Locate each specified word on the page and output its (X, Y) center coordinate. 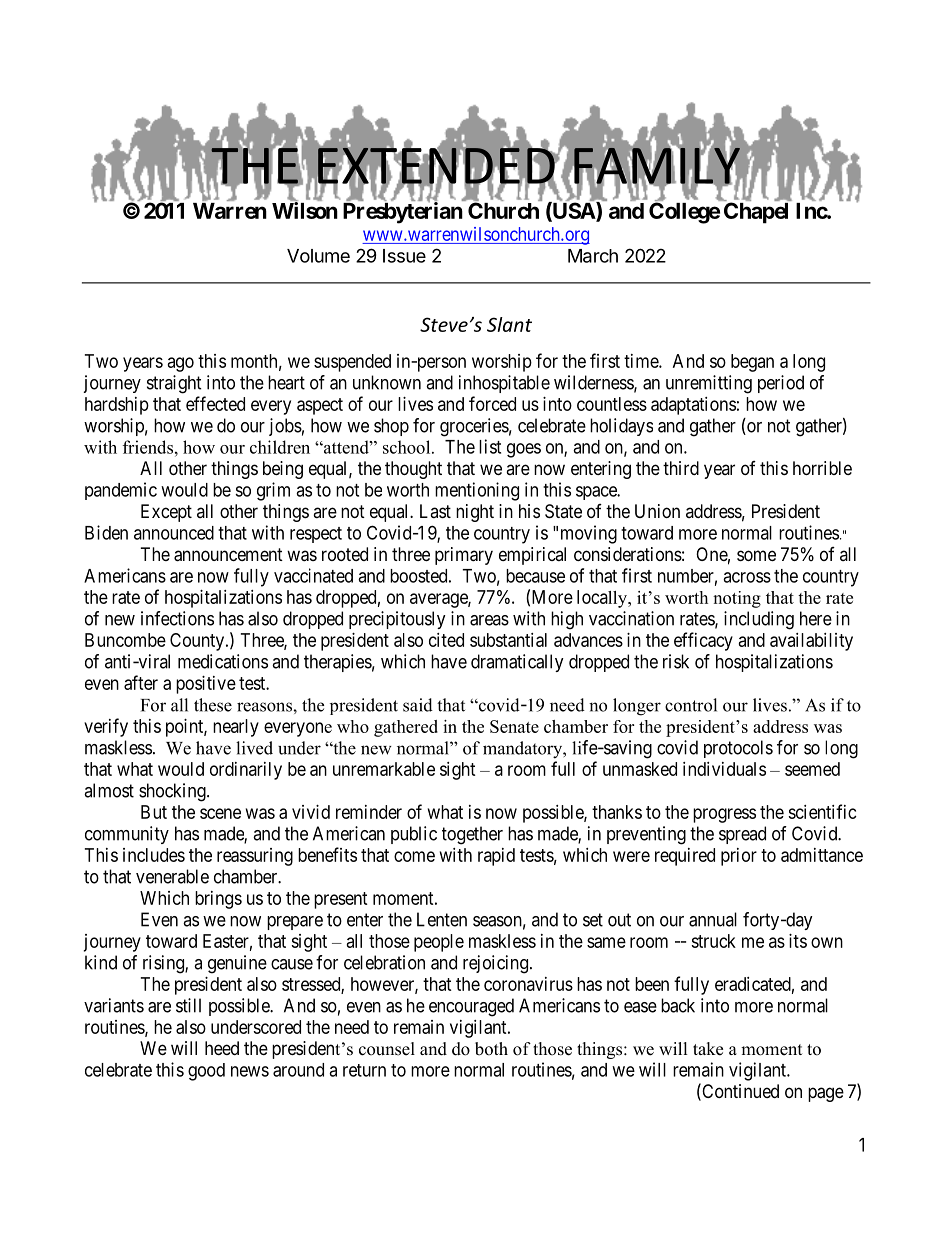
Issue (404, 256)
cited (446, 640)
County (198, 642)
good (206, 1072)
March (593, 256)
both (491, 1049)
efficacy (703, 641)
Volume (318, 256)
